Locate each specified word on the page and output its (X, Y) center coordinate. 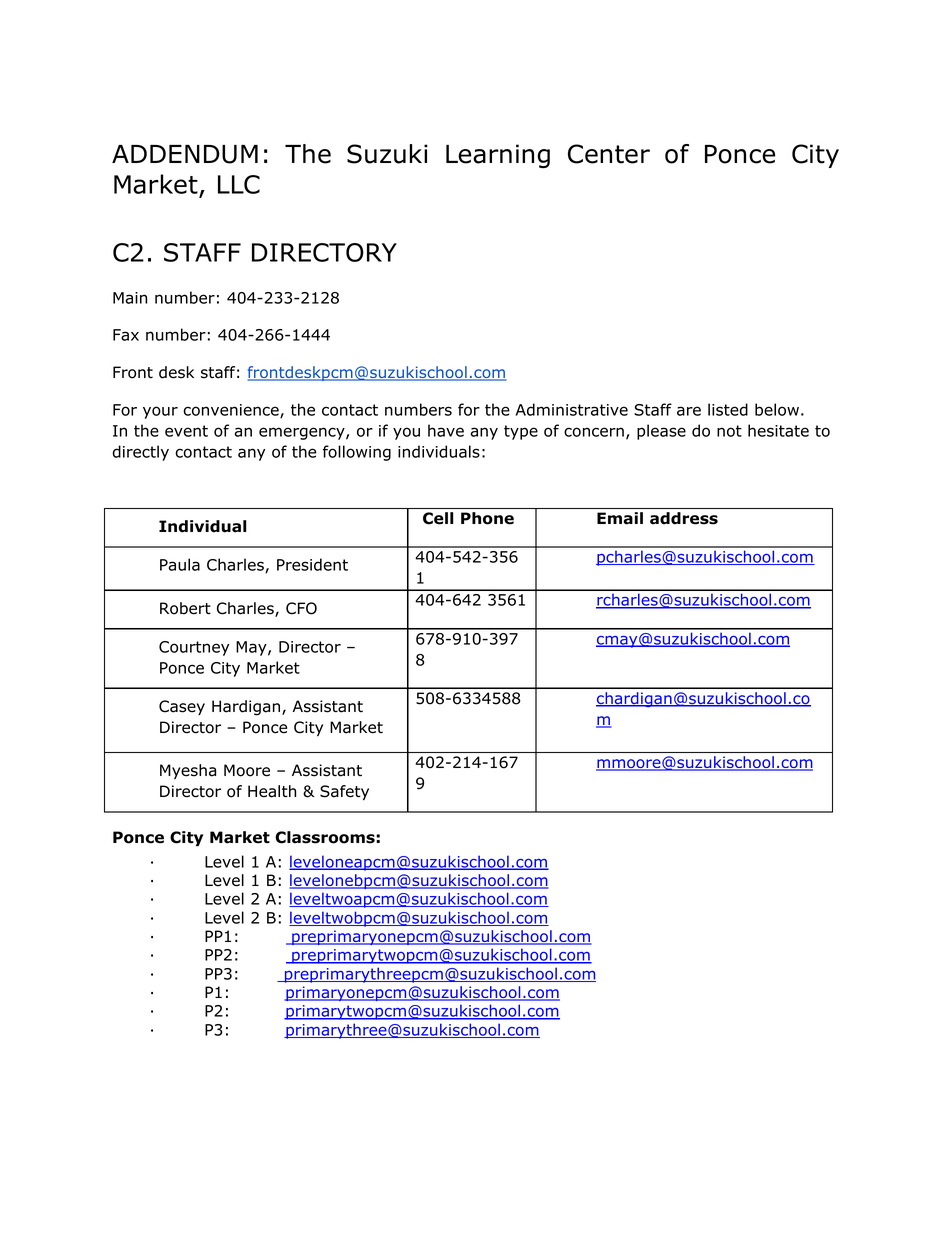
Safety (344, 792)
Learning (498, 156)
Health (272, 791)
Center (609, 154)
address (684, 518)
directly (140, 453)
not (729, 431)
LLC (239, 184)
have (446, 430)
